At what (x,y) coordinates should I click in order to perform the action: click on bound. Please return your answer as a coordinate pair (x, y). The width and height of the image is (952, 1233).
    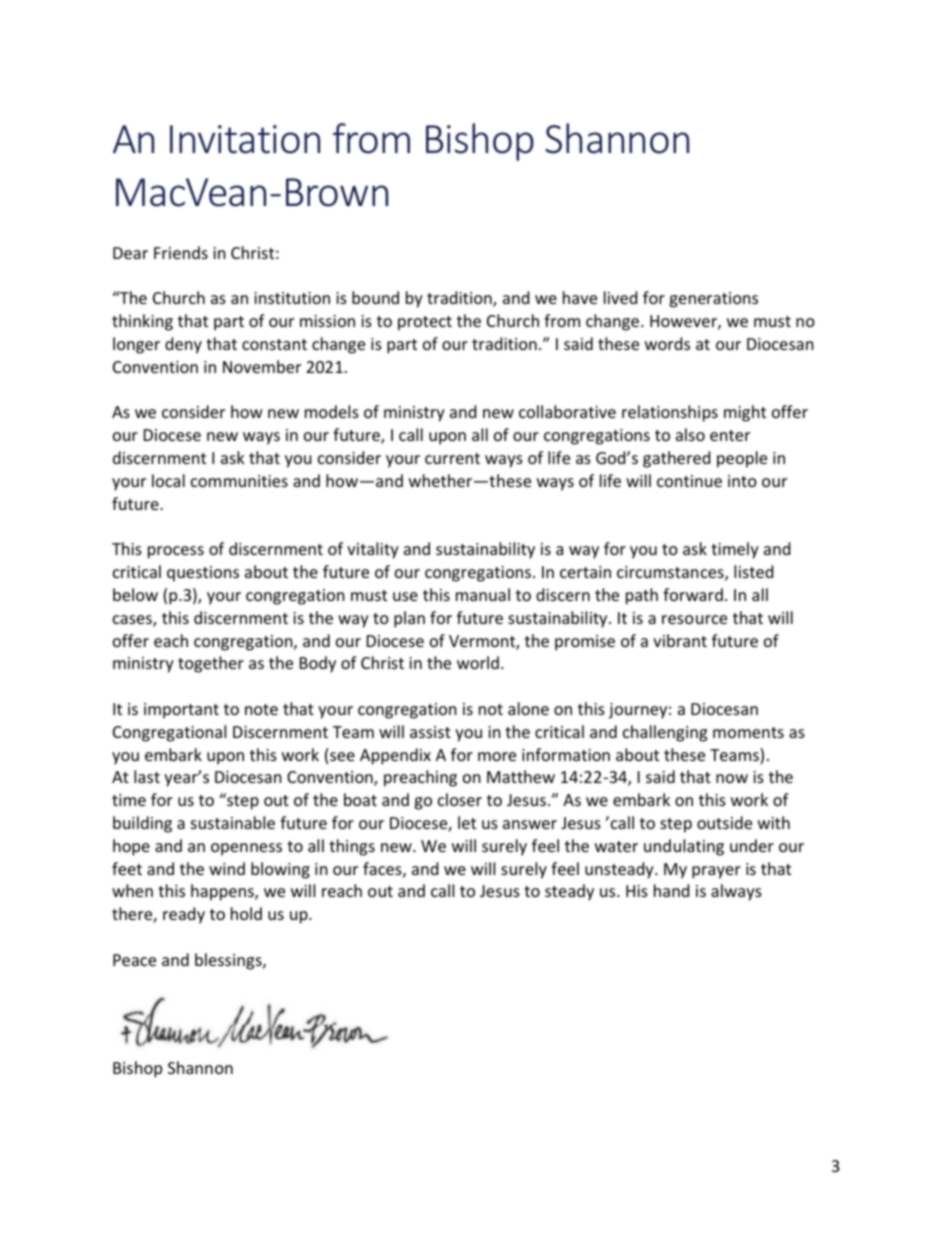
    Looking at the image, I should click on (375, 297).
